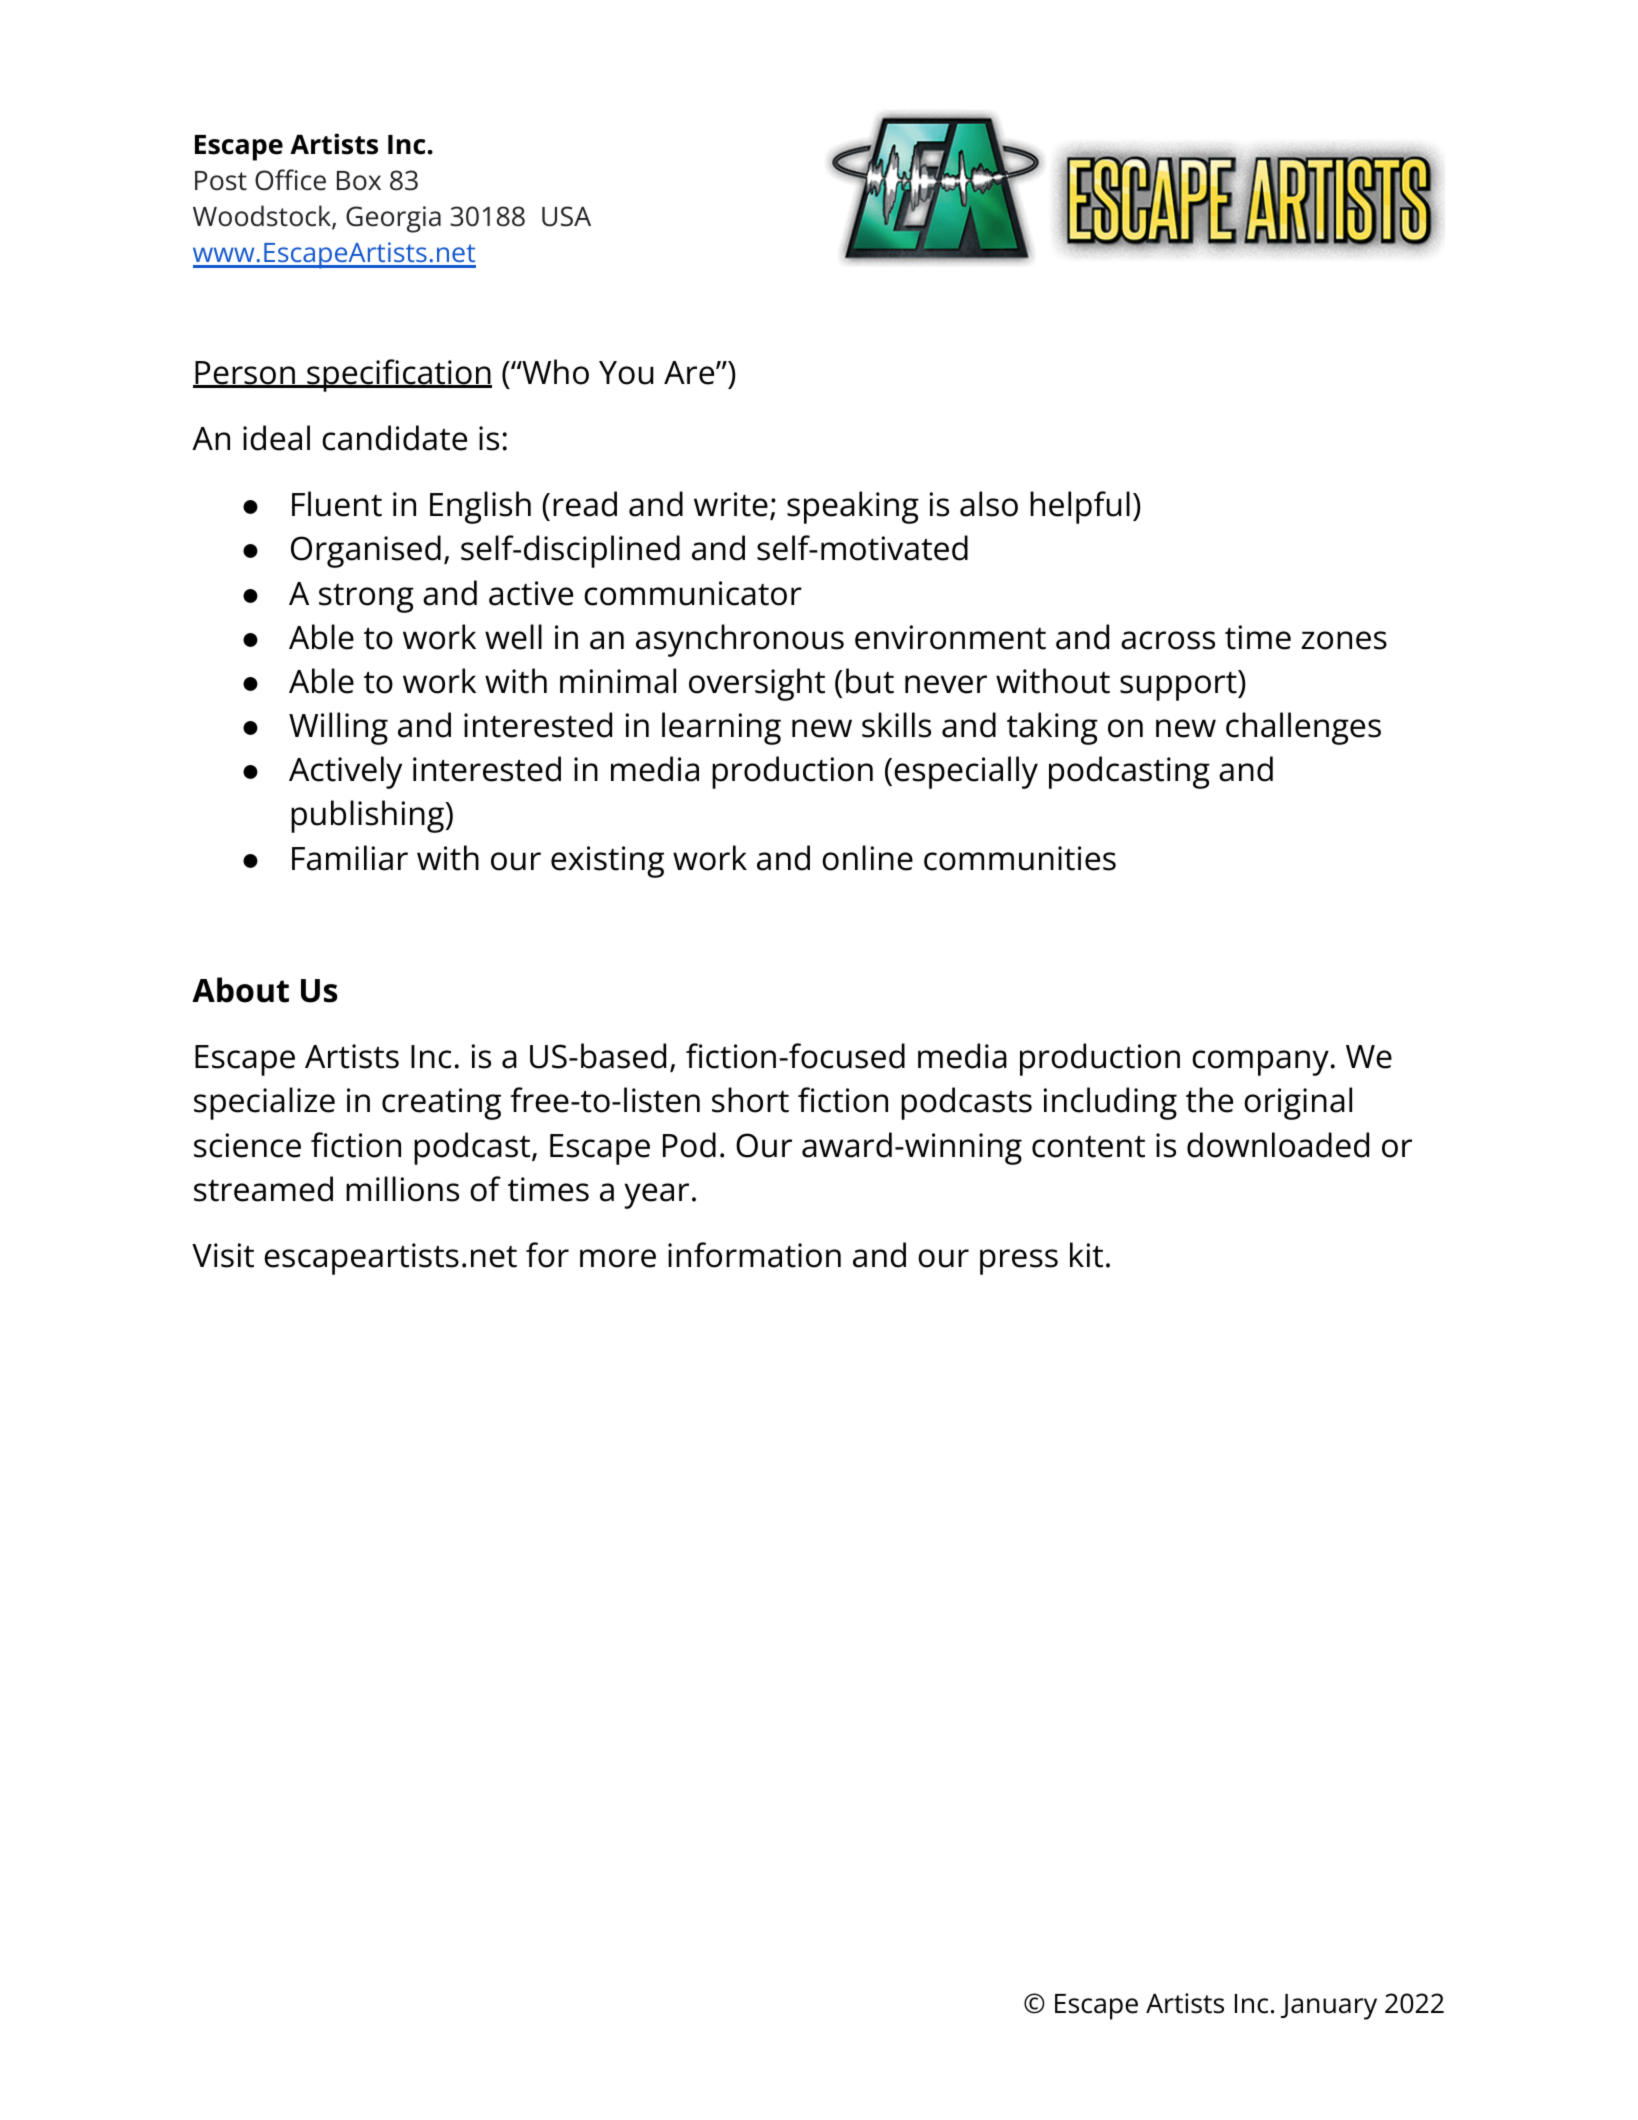 This screenshot has width=1638, height=2120. Describe the element at coordinates (867, 858) in the screenshot. I see `online` at that location.
